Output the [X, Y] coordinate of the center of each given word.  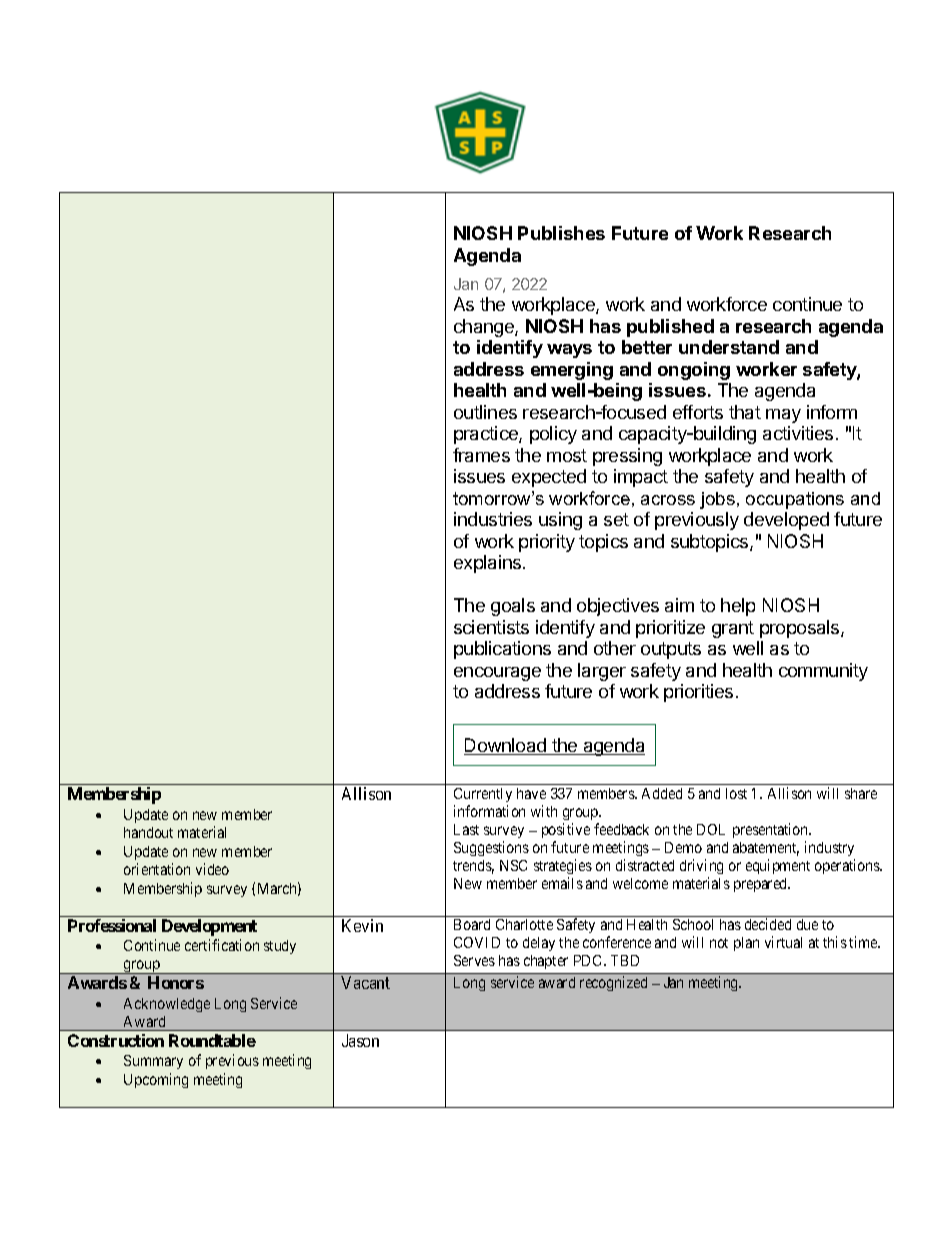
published [670, 328]
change [485, 328]
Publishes [561, 233]
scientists [491, 627]
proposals [801, 629]
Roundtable [212, 1040]
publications [502, 650]
